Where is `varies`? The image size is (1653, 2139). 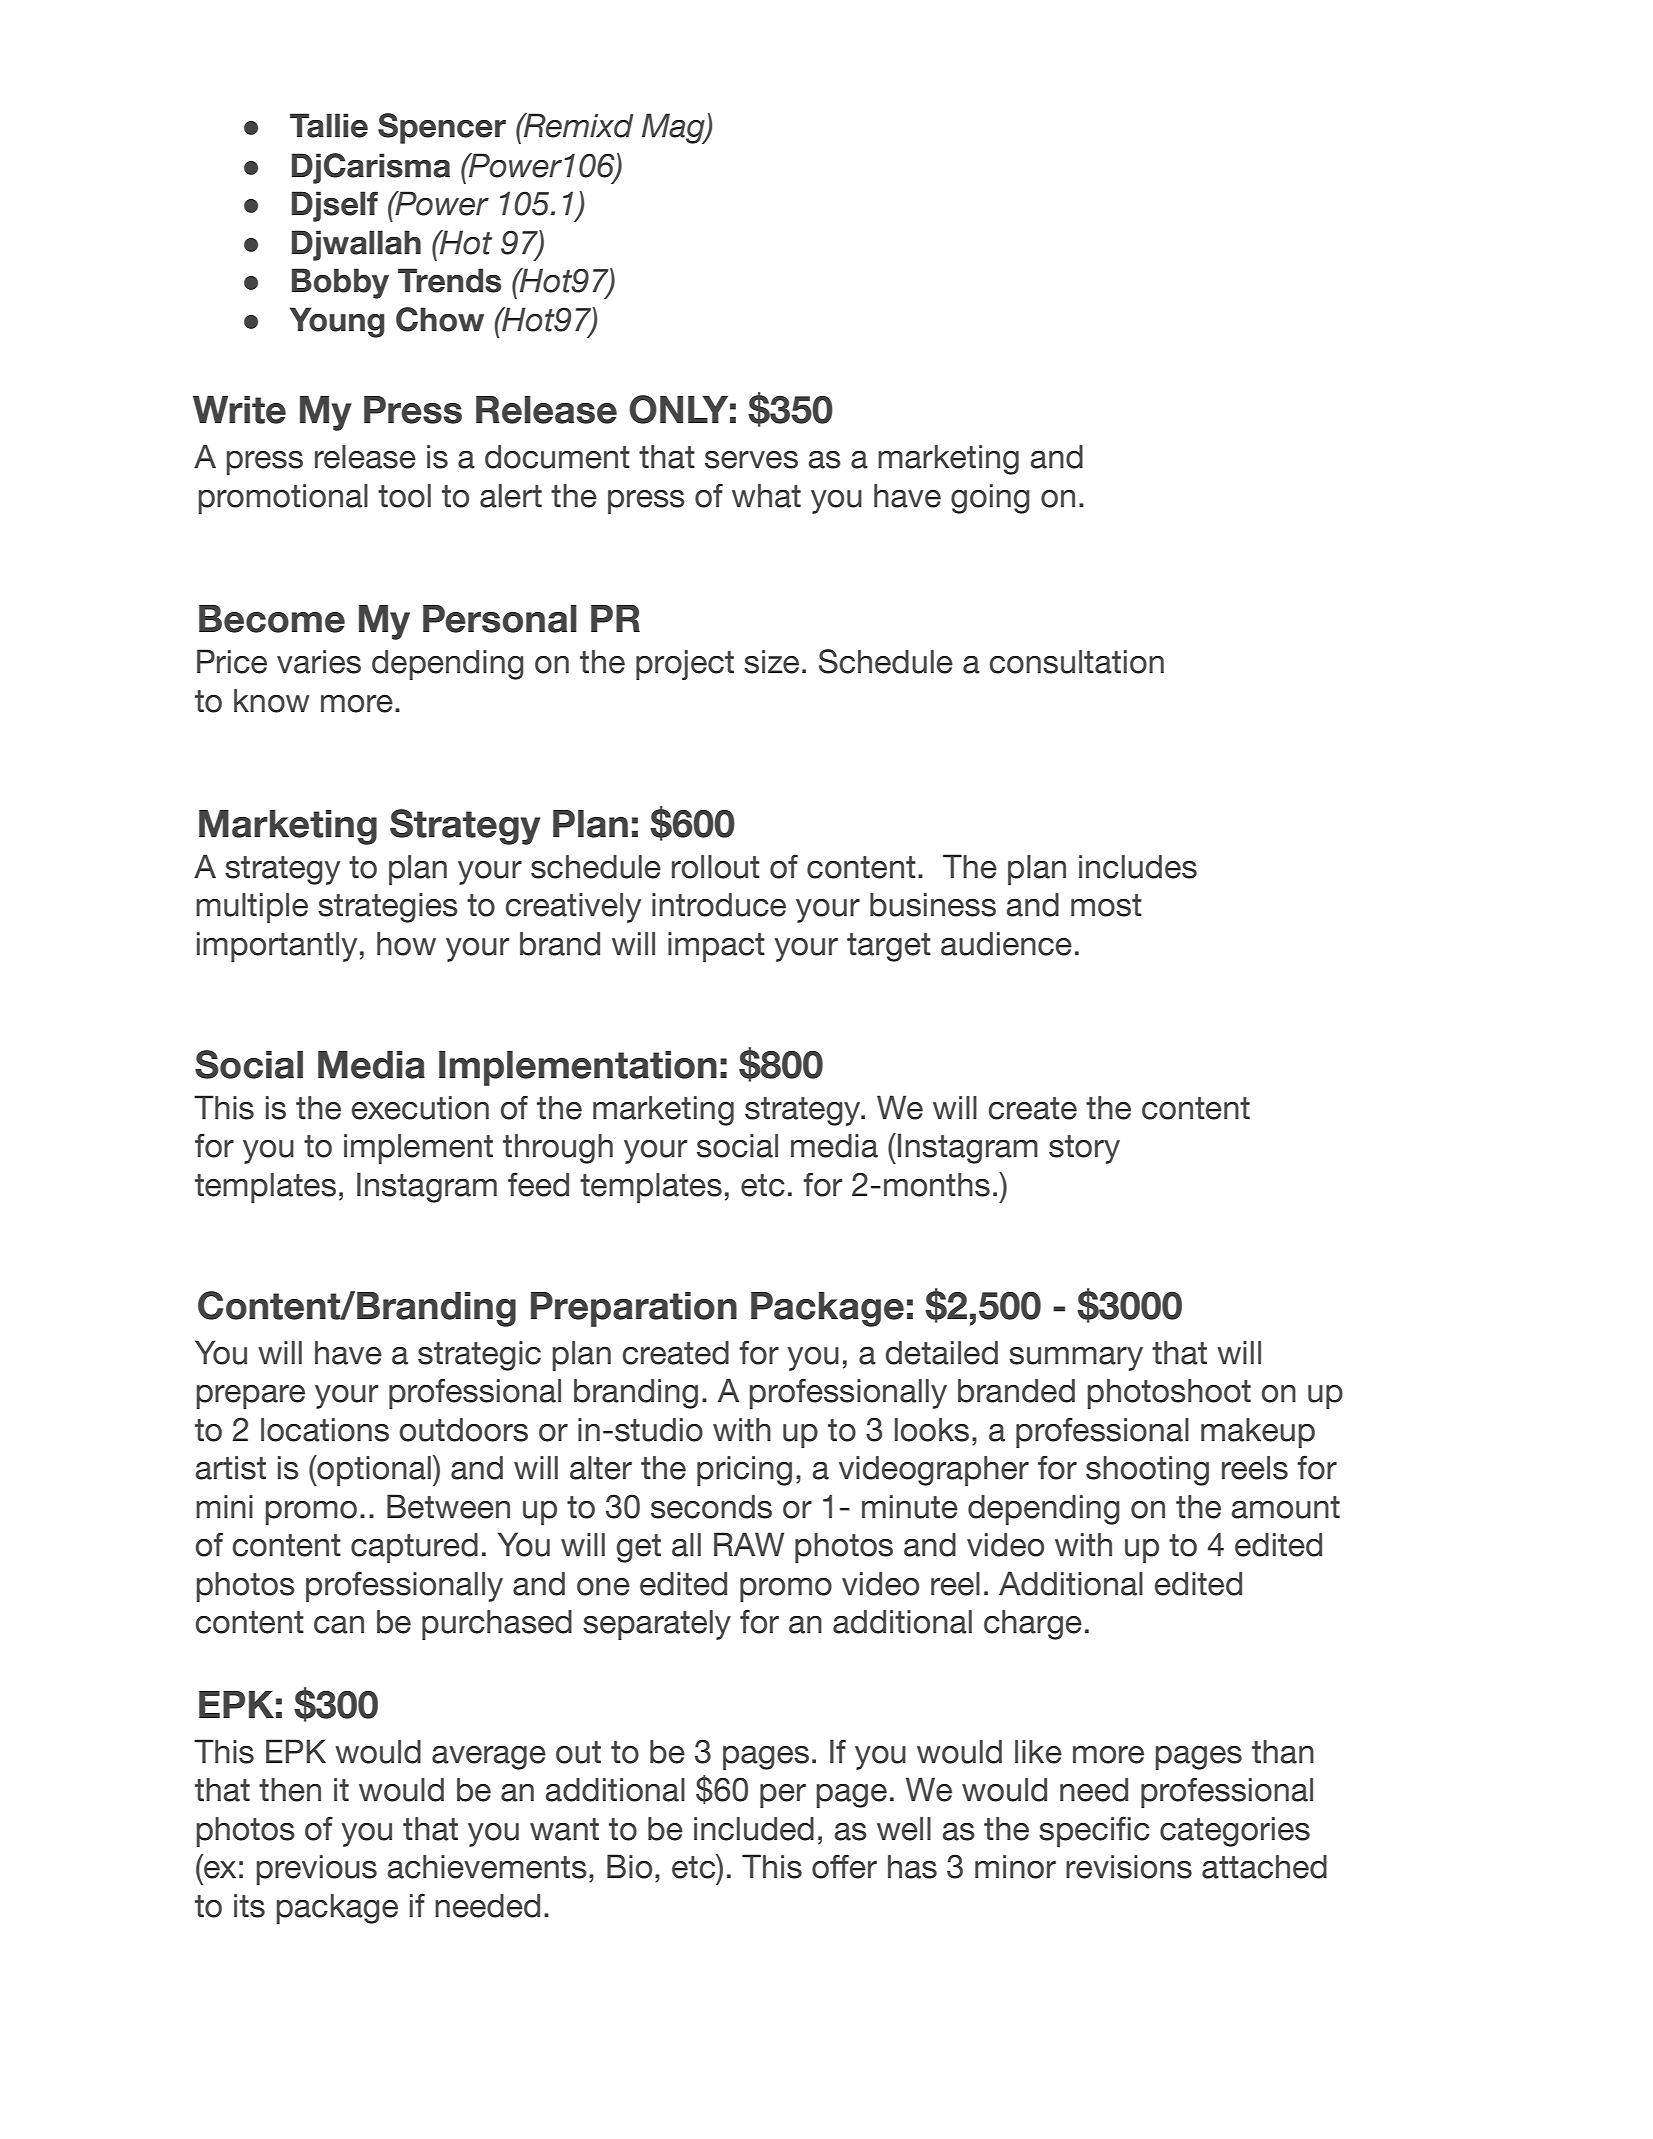 varies is located at coordinates (319, 662).
